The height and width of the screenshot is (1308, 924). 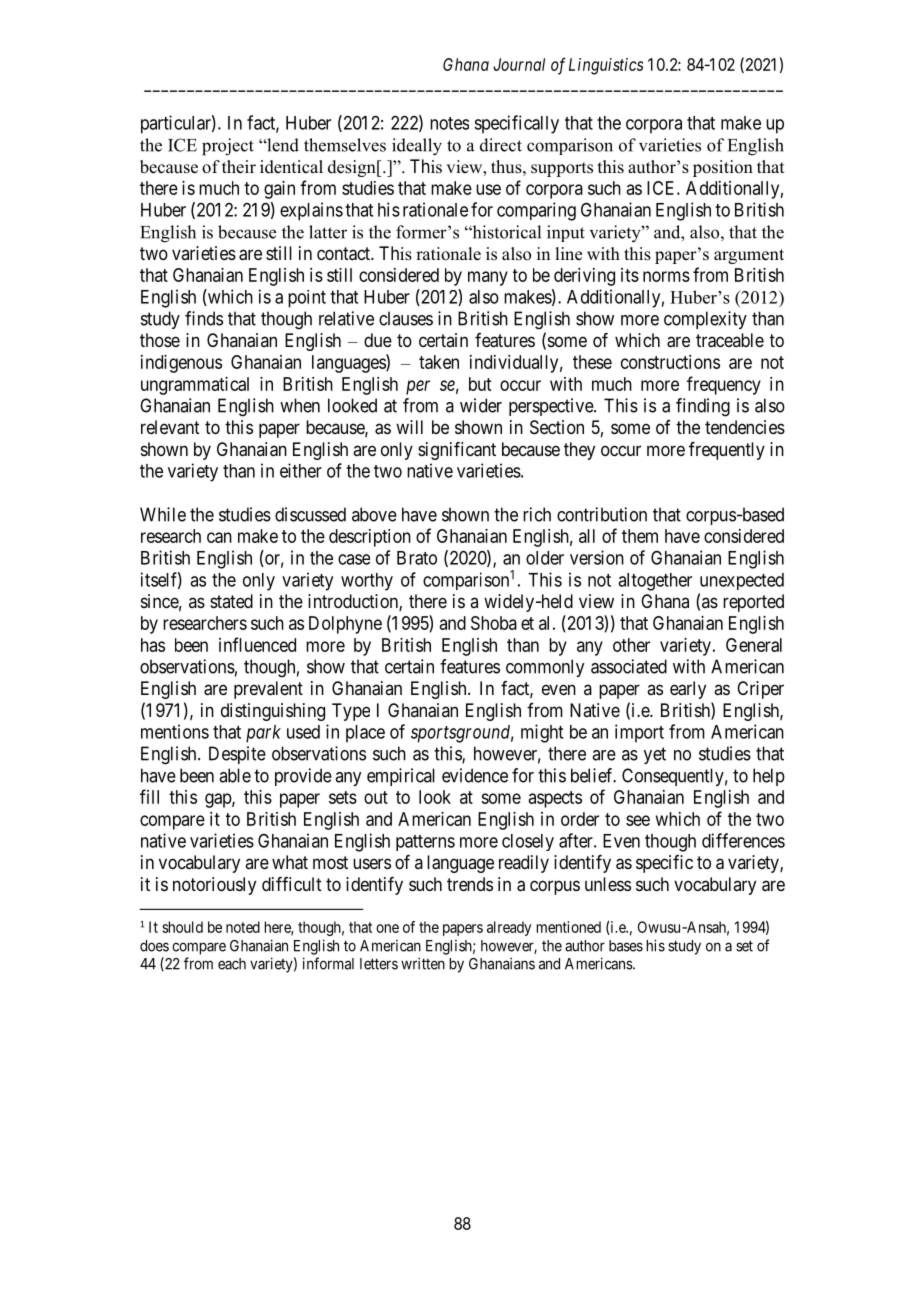 I want to click on already, so click(x=509, y=928).
